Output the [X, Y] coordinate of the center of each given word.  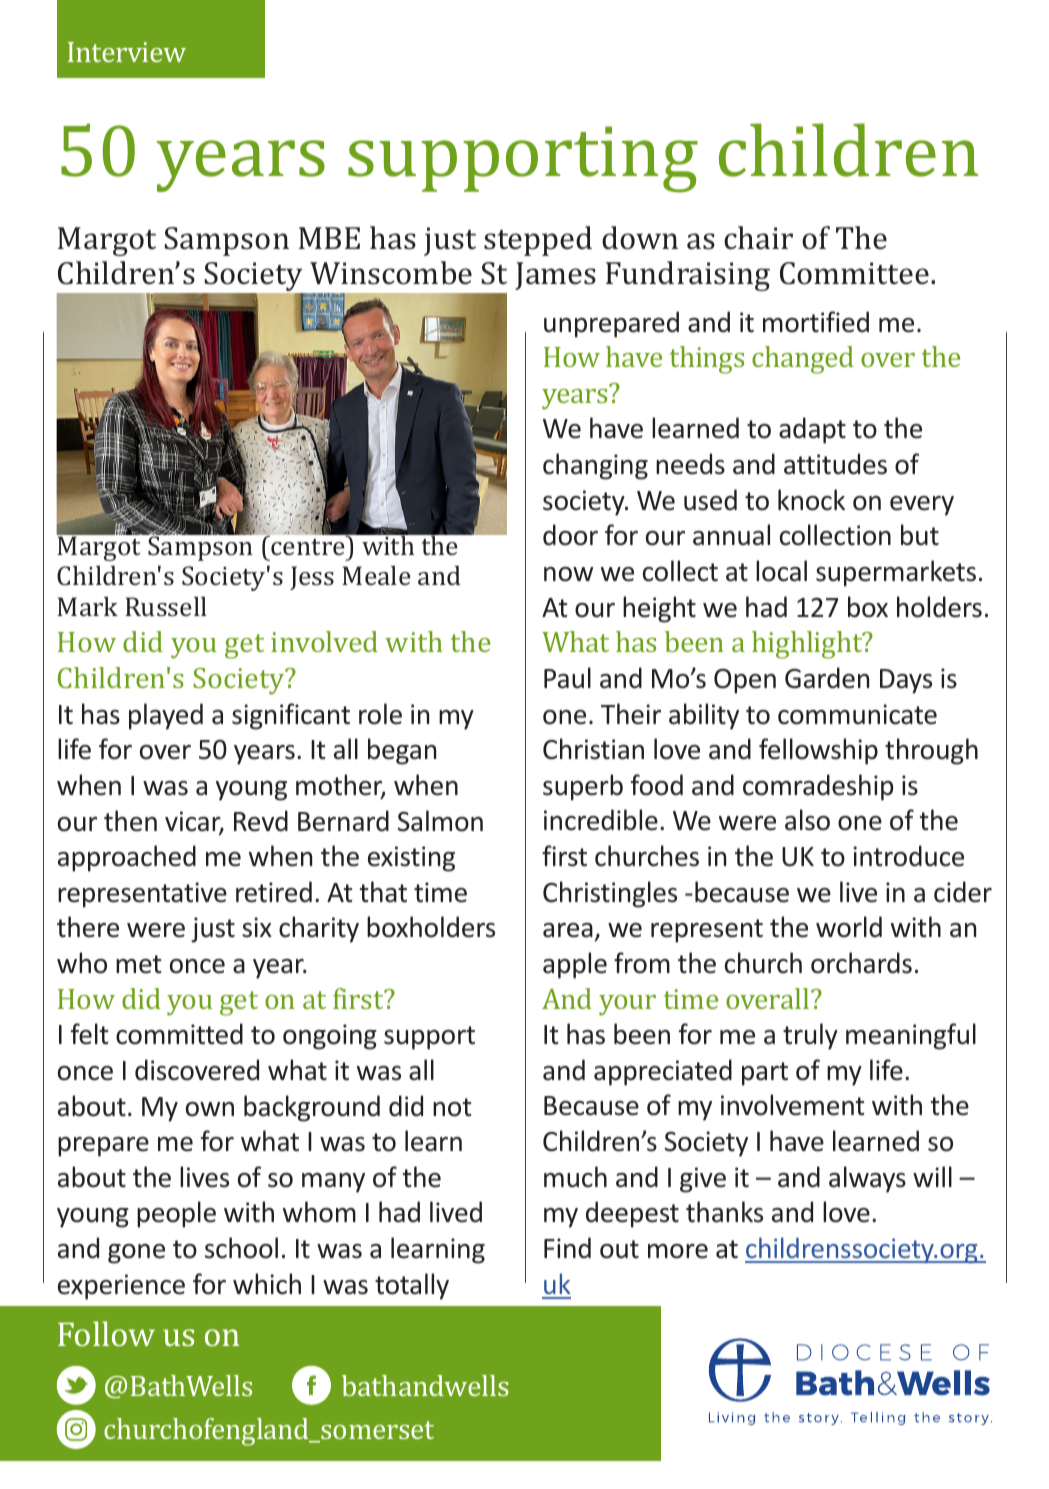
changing [595, 466]
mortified [816, 322]
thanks [724, 1212]
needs [690, 464]
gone [136, 1254]
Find [567, 1248]
